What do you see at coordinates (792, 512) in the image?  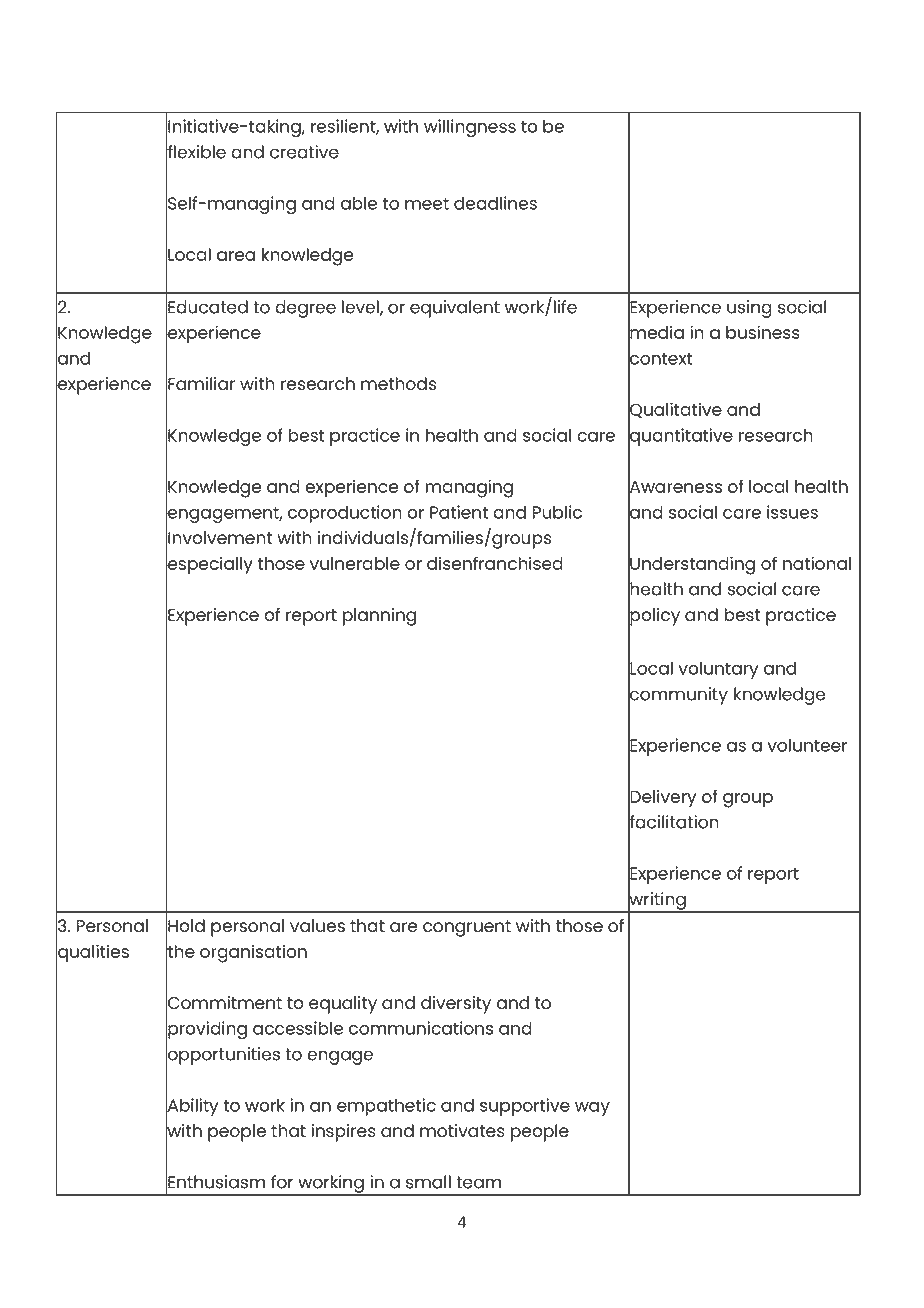 I see `issues` at bounding box center [792, 512].
